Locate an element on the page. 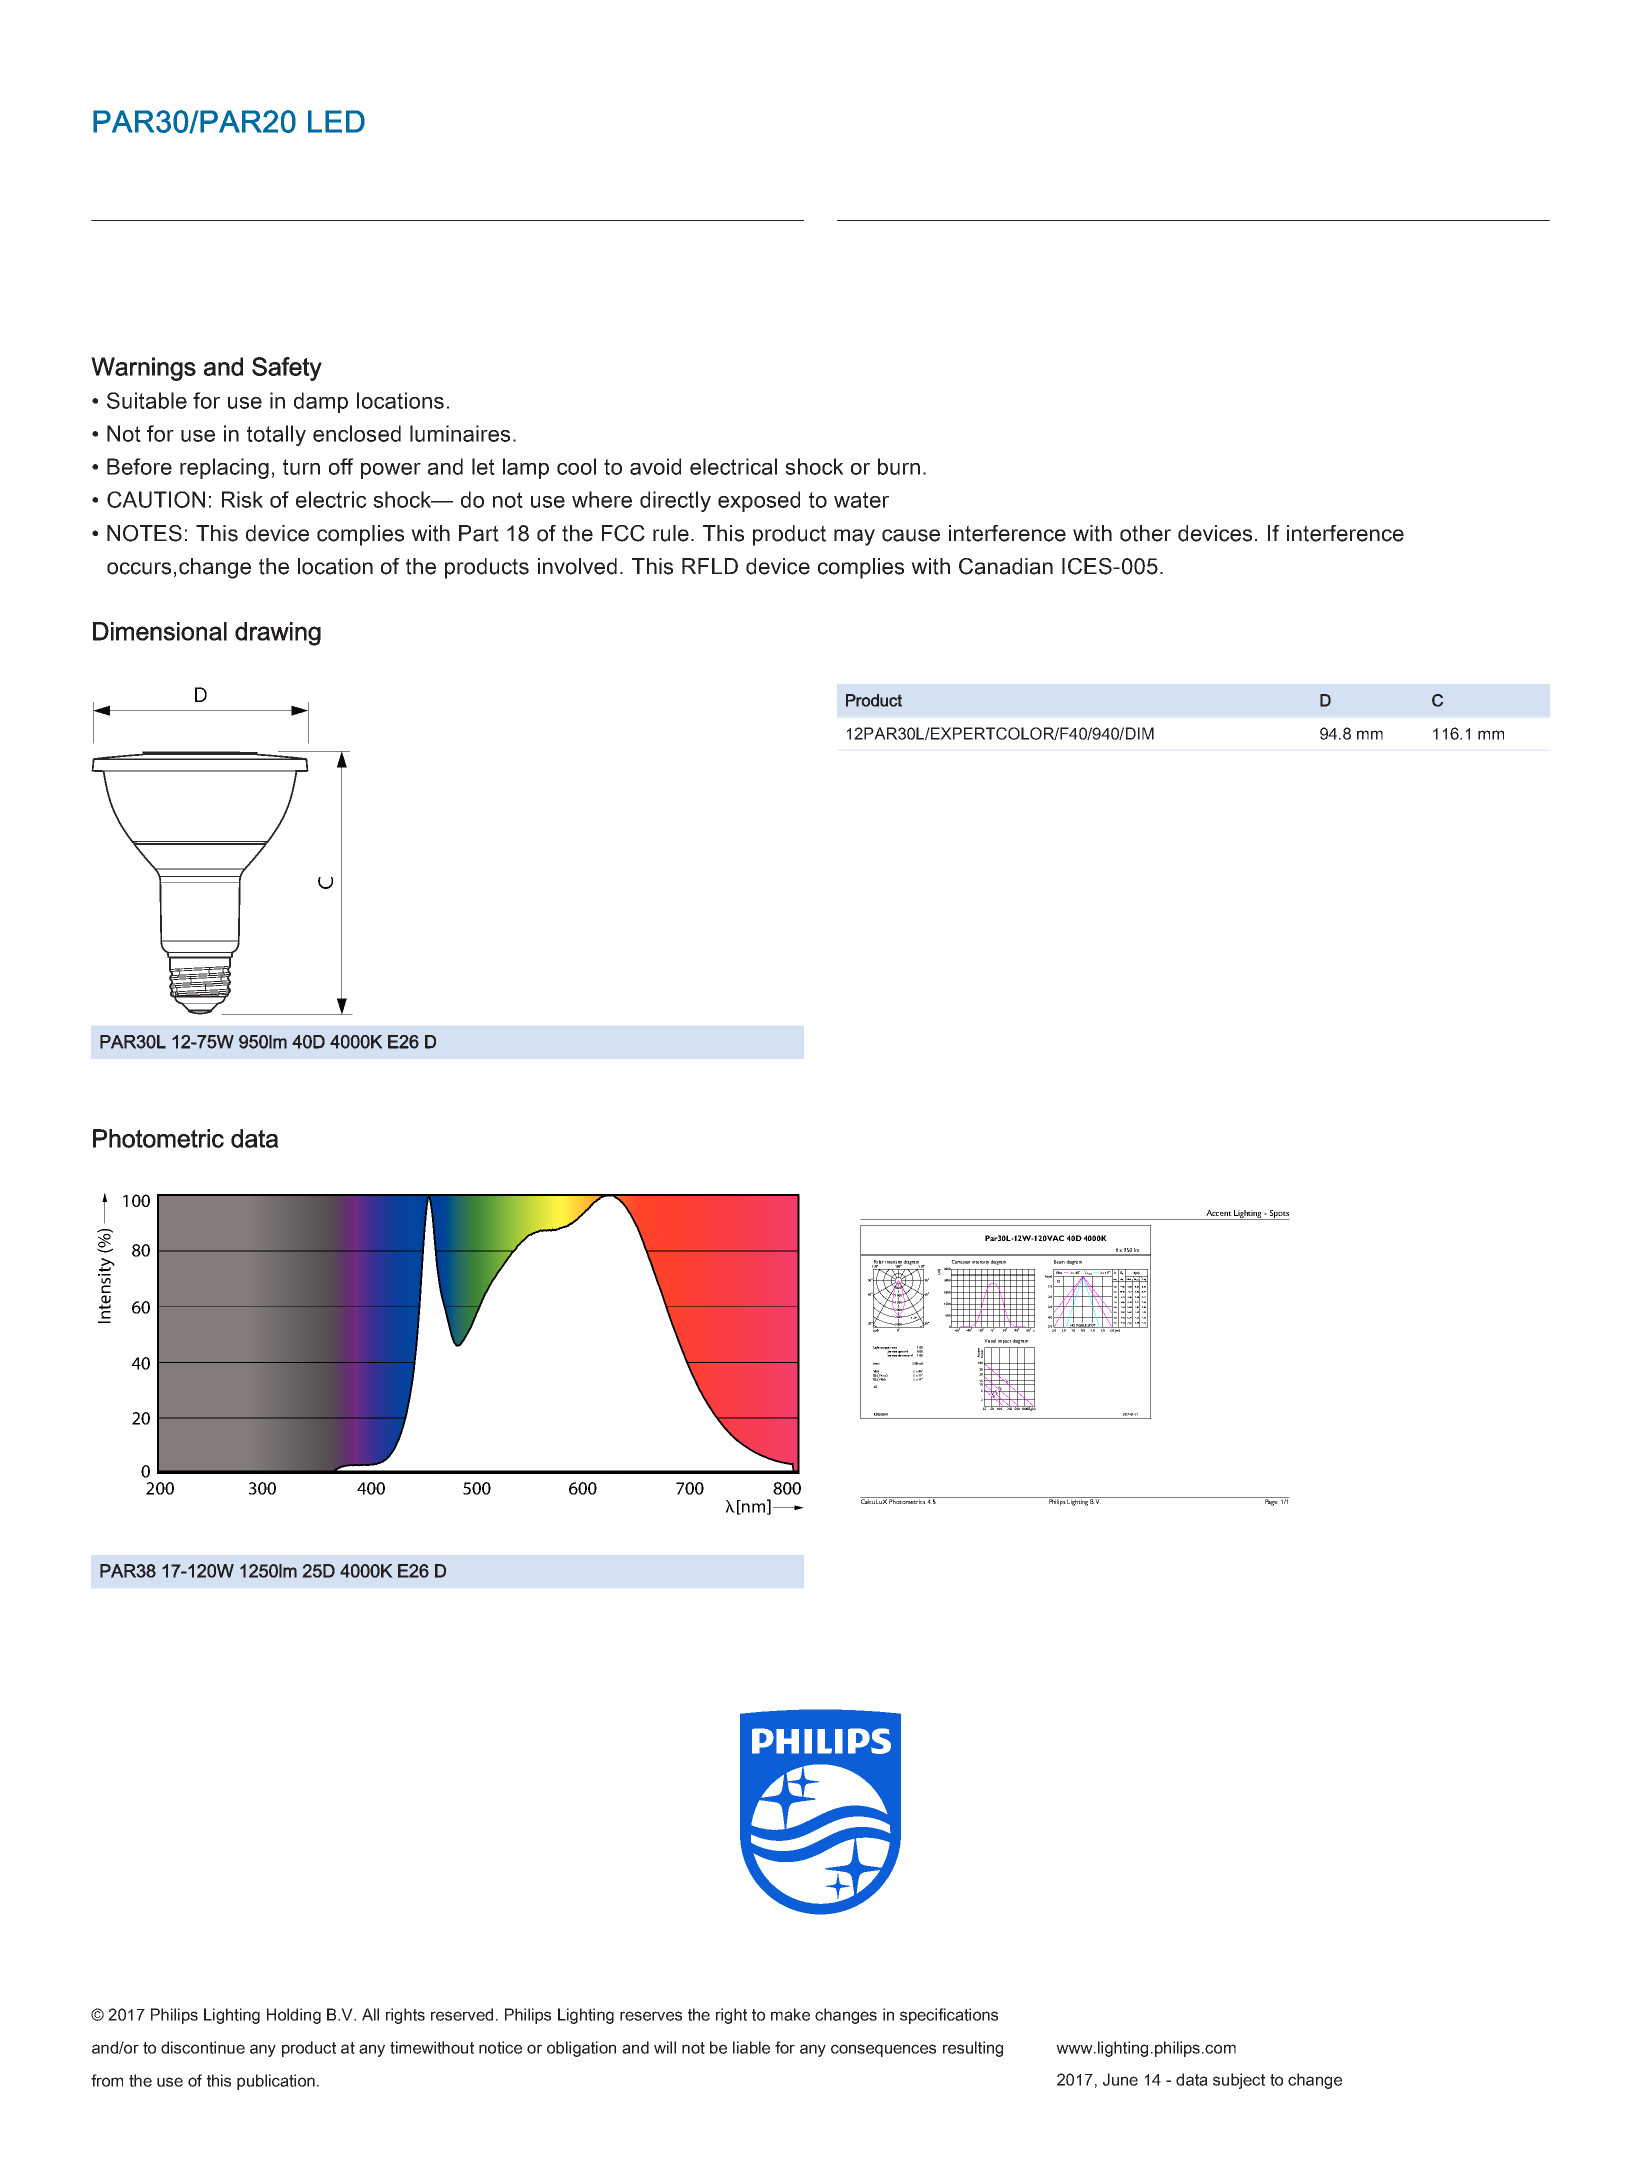 Image resolution: width=1641 pixels, height=2180 pixels. drawing is located at coordinates (278, 634).
